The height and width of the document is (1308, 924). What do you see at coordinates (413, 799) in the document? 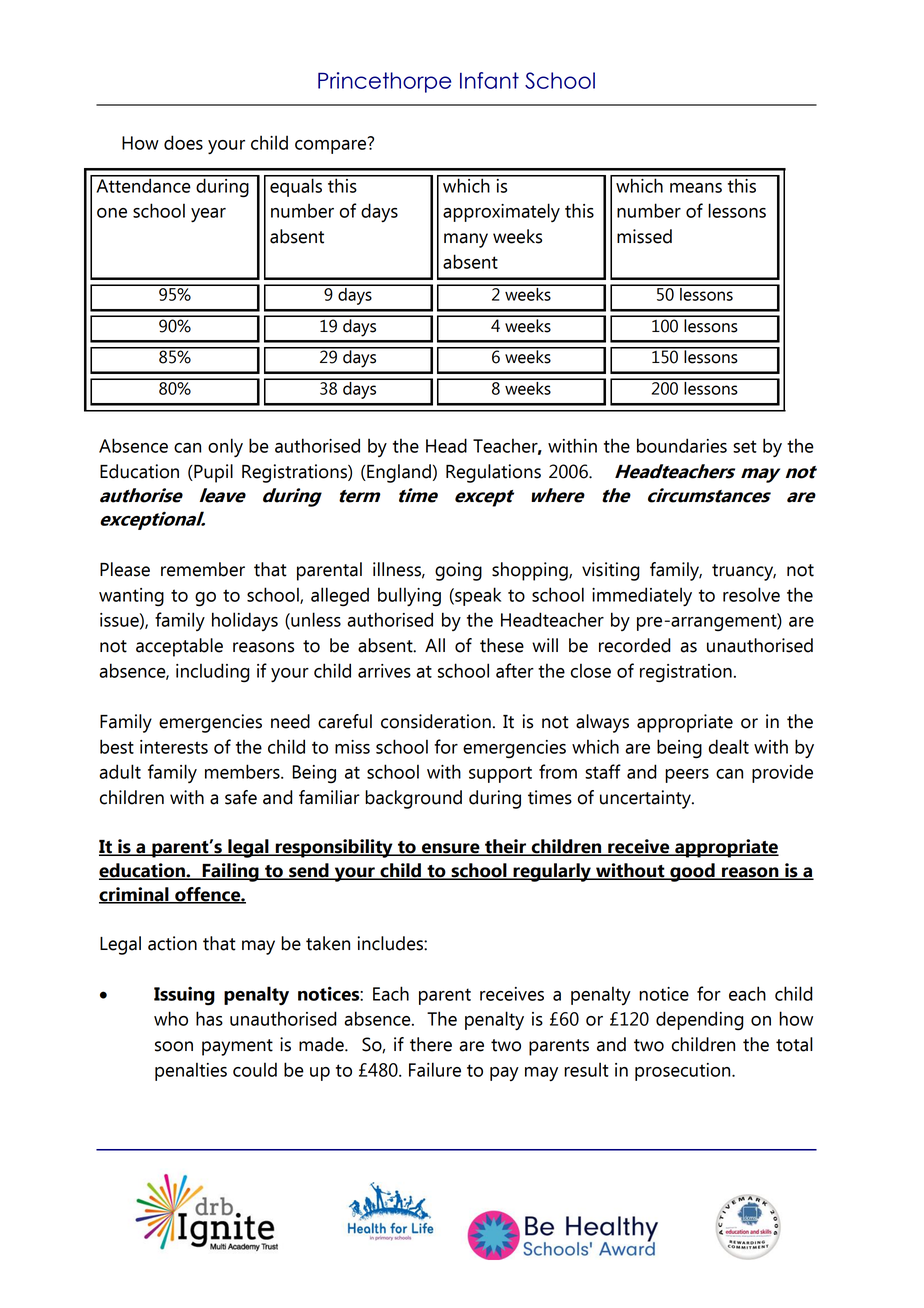
I see `background` at bounding box center [413, 799].
